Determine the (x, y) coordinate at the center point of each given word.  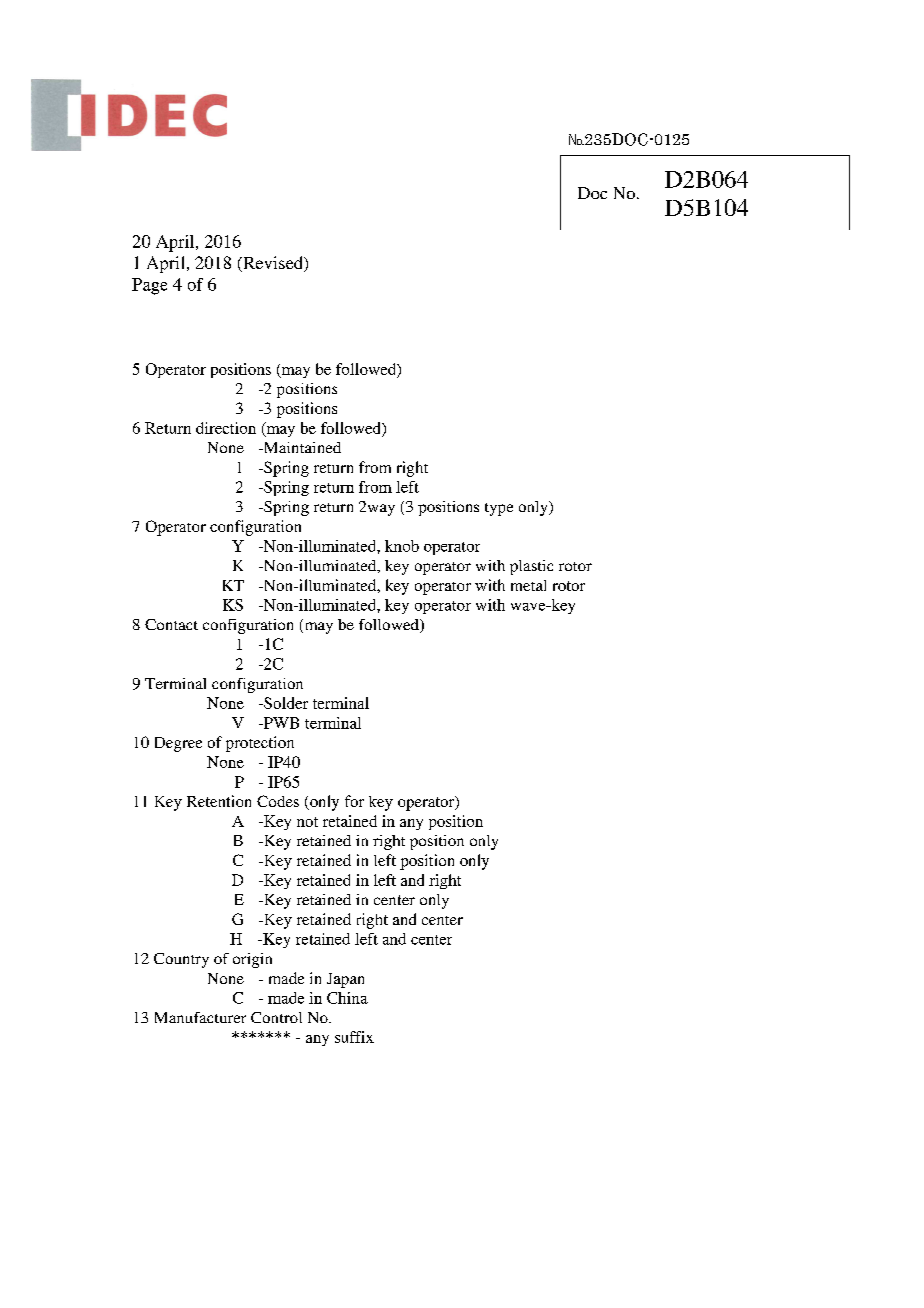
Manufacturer (200, 1017)
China (347, 998)
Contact (171, 624)
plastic (531, 567)
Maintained (301, 447)
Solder (285, 703)
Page (149, 286)
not (307, 822)
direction (226, 428)
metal (528, 585)
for (354, 801)
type (499, 509)
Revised (273, 264)
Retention (219, 801)
